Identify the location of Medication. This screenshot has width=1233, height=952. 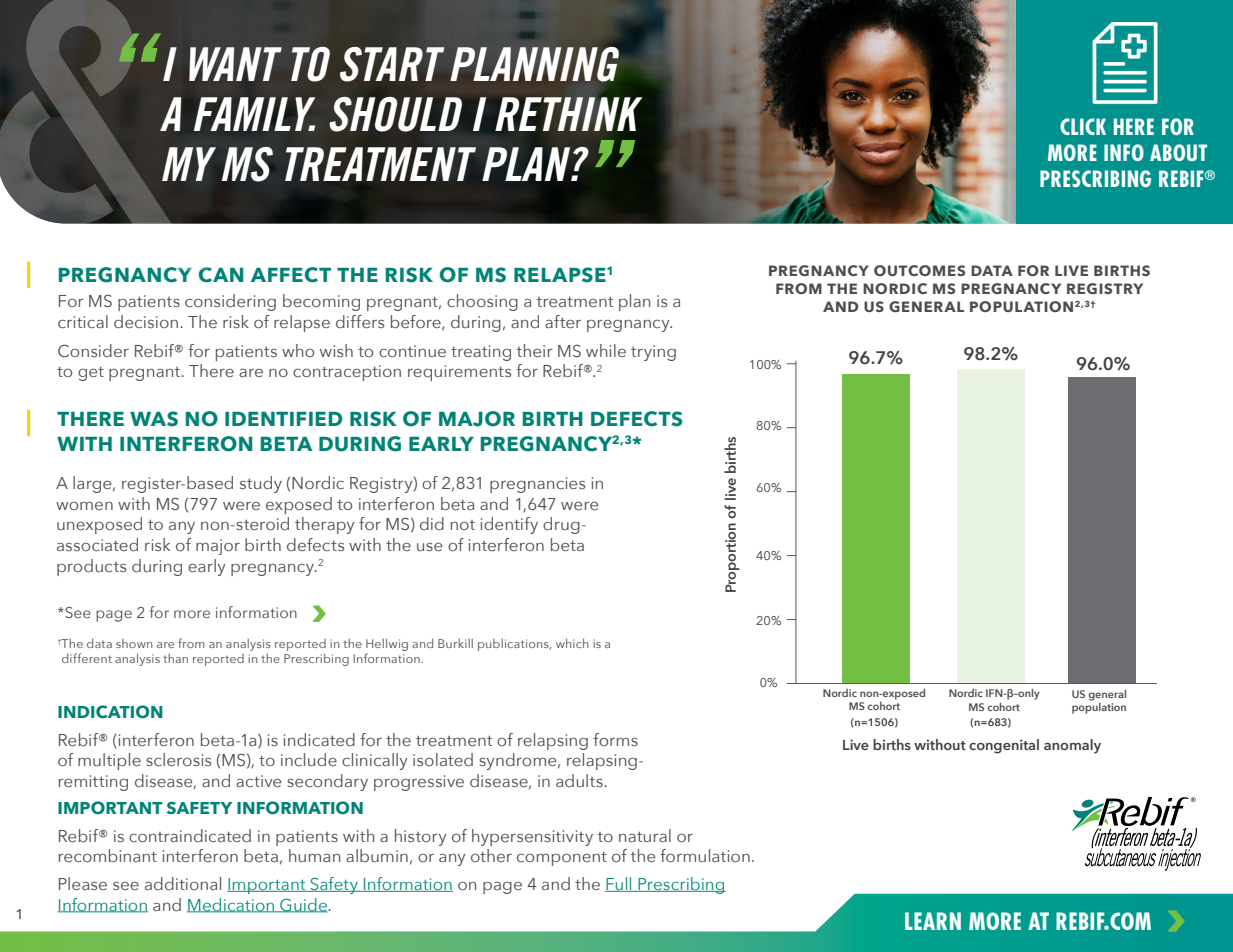
(231, 905).
